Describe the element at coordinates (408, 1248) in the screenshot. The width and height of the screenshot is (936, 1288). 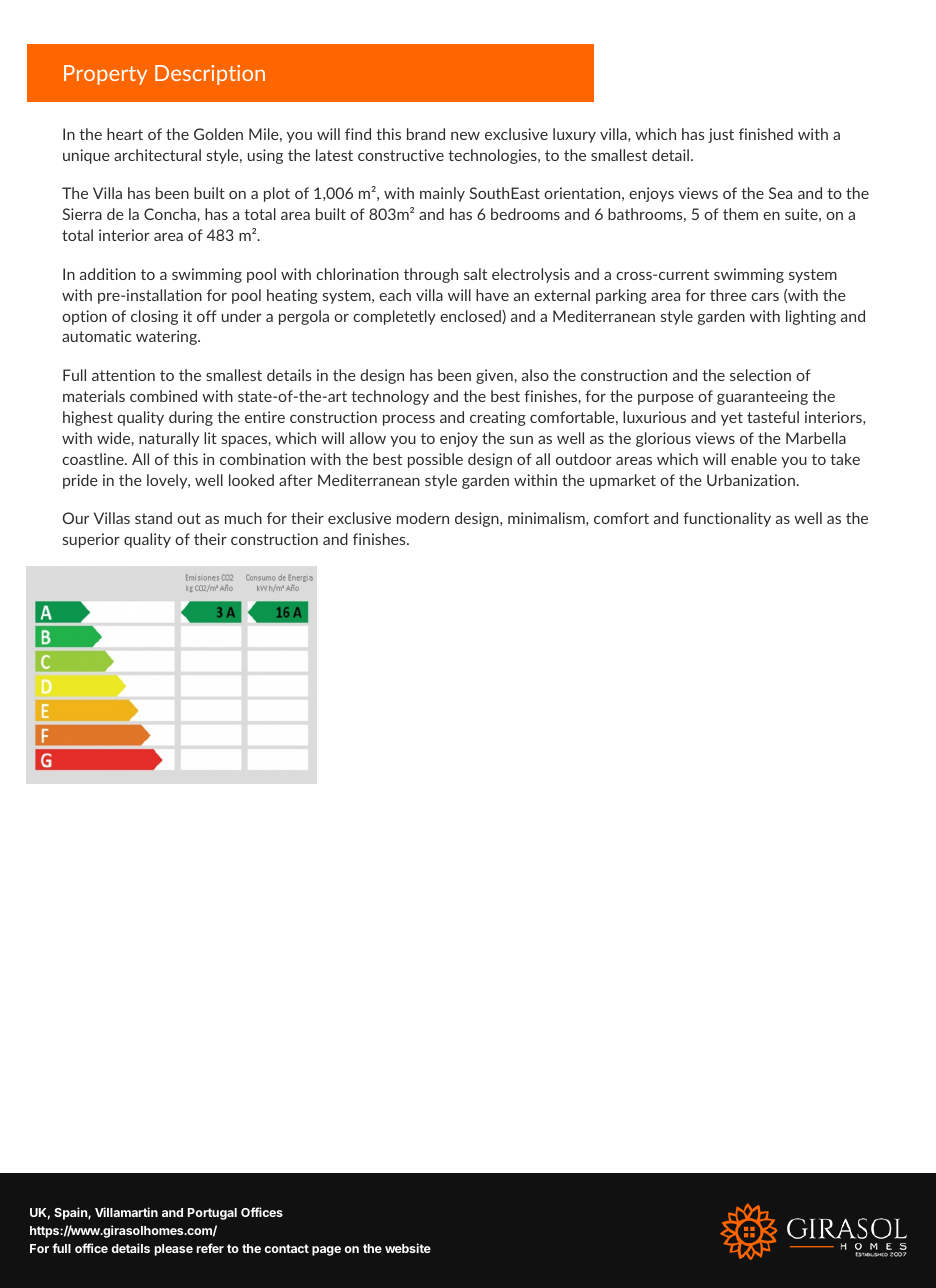
I see `website` at that location.
